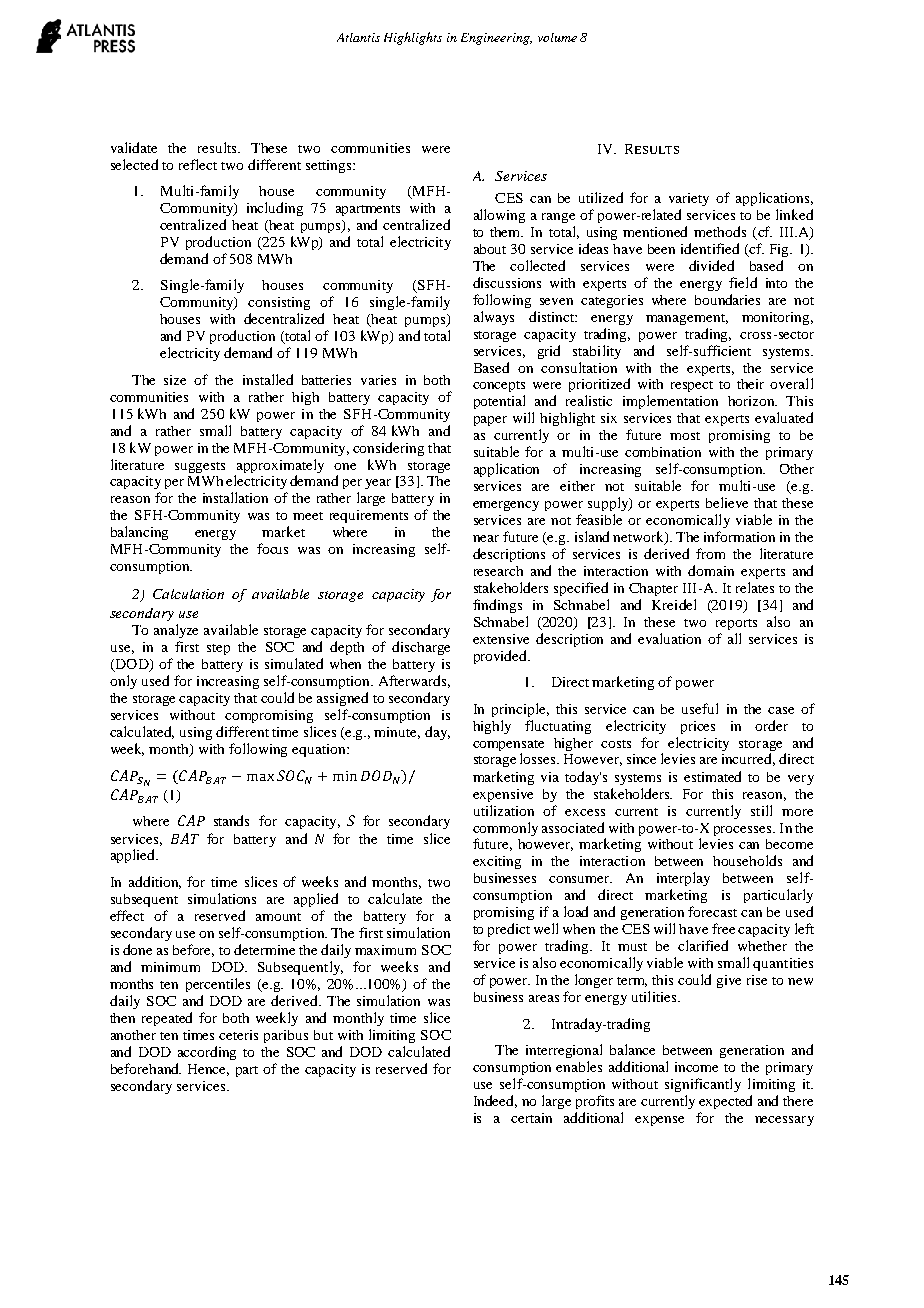 The height and width of the page is (1308, 924). What do you see at coordinates (557, 37) in the page?
I see `volume` at bounding box center [557, 37].
